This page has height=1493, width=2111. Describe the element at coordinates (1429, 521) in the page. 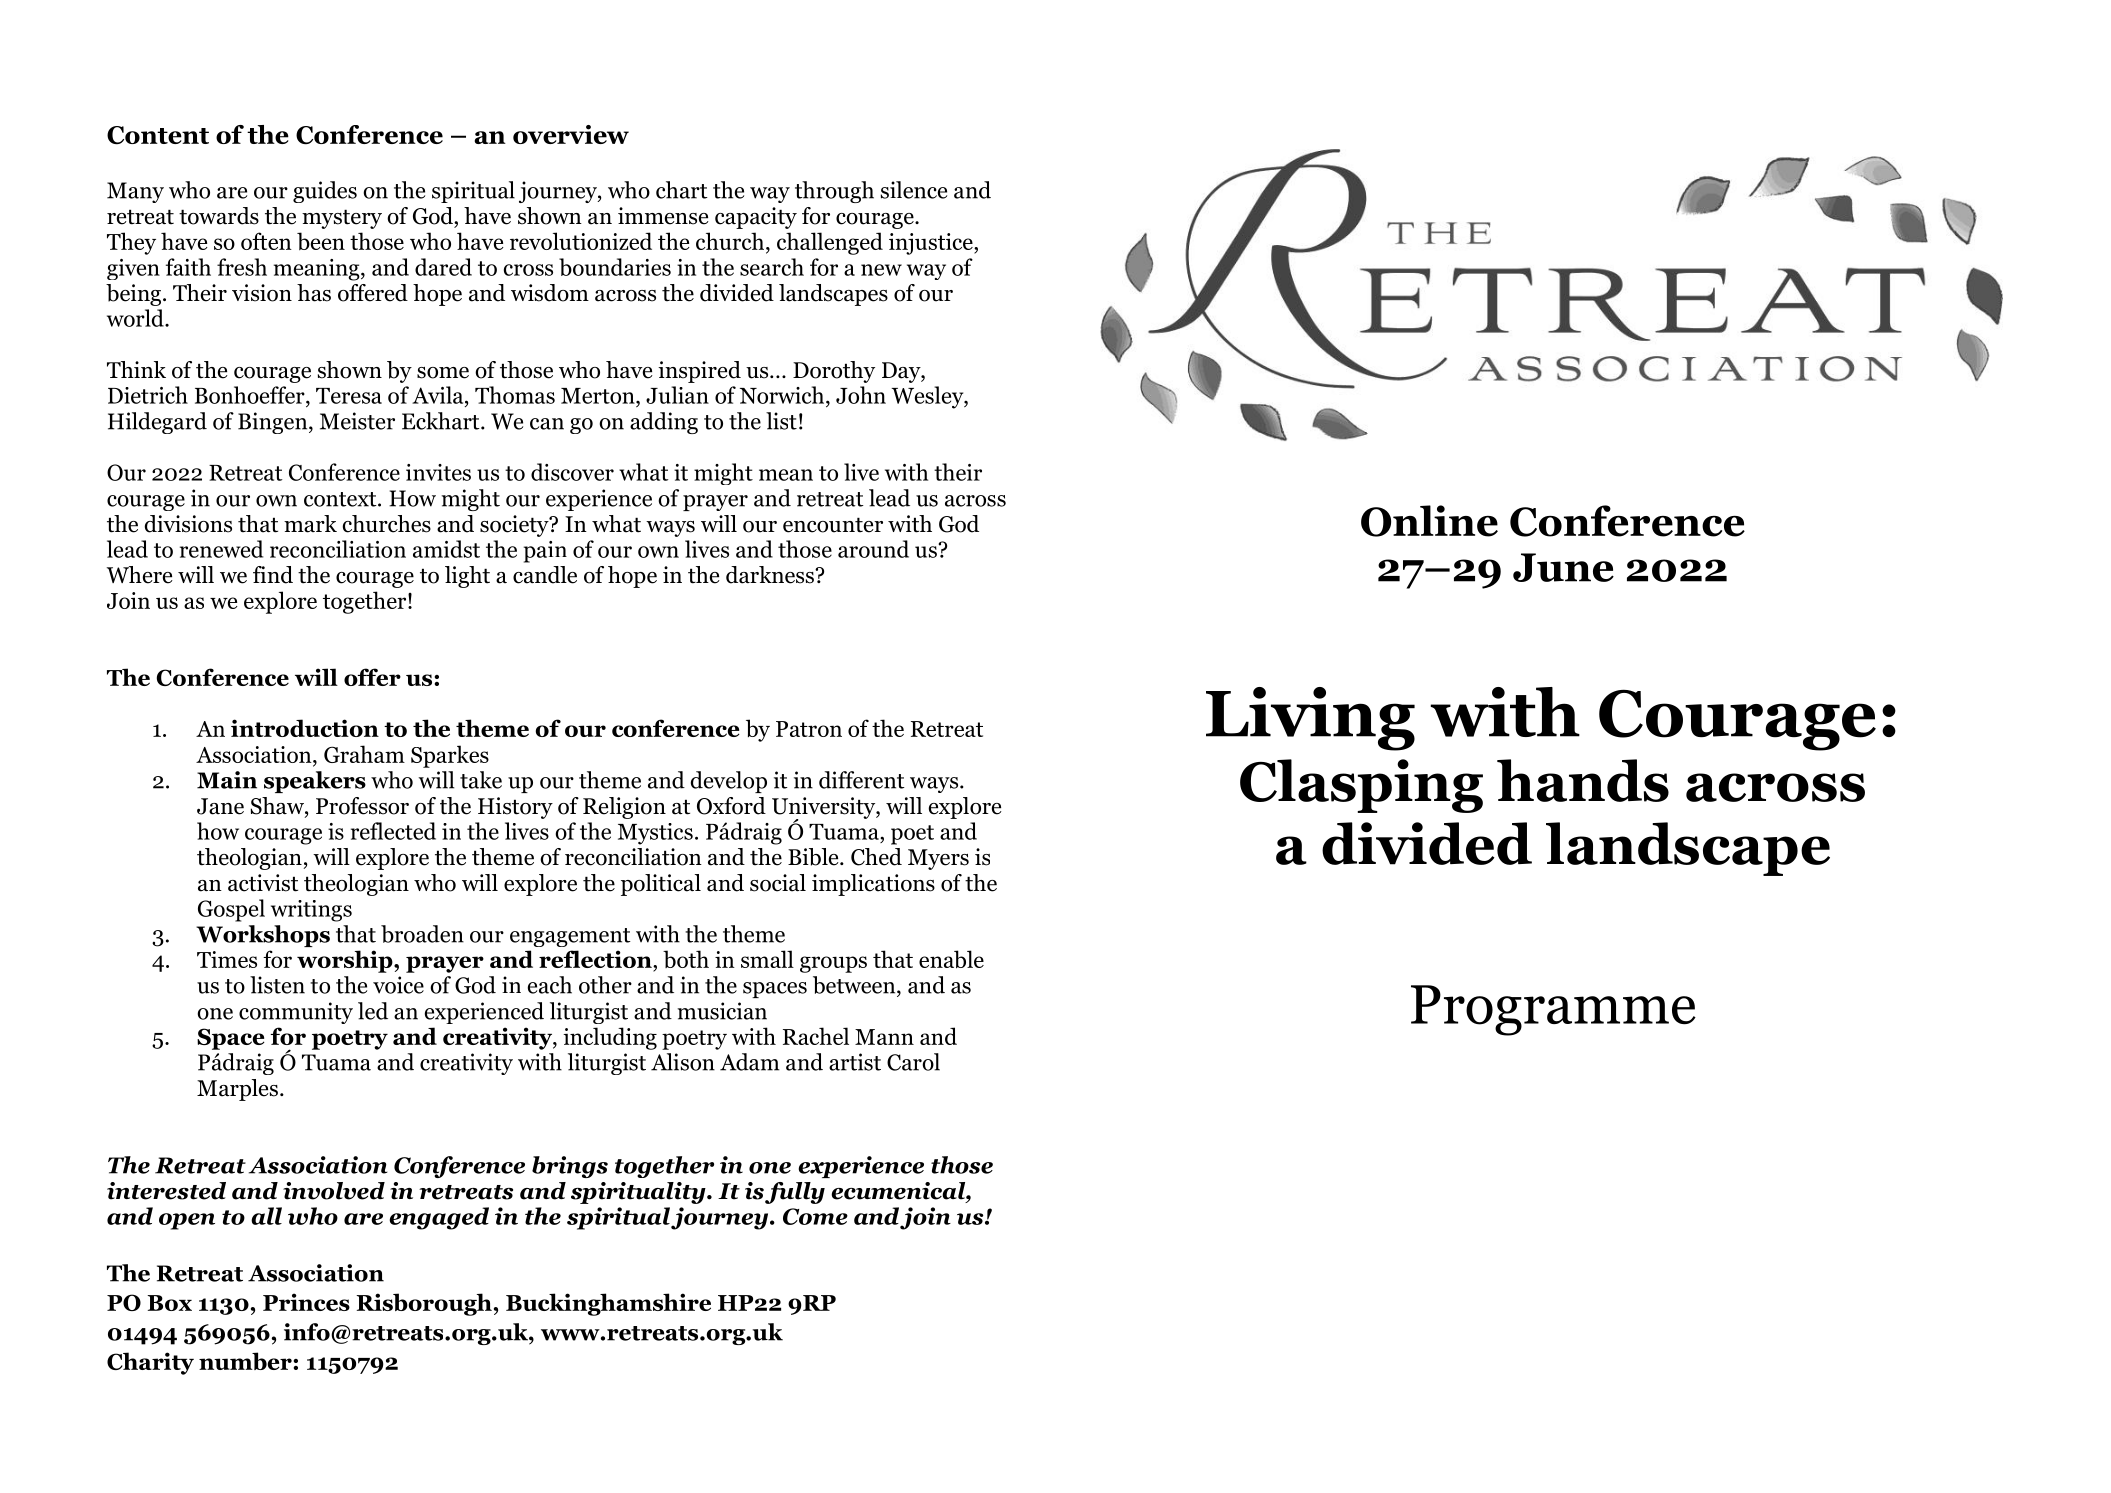

I see `Online` at that location.
